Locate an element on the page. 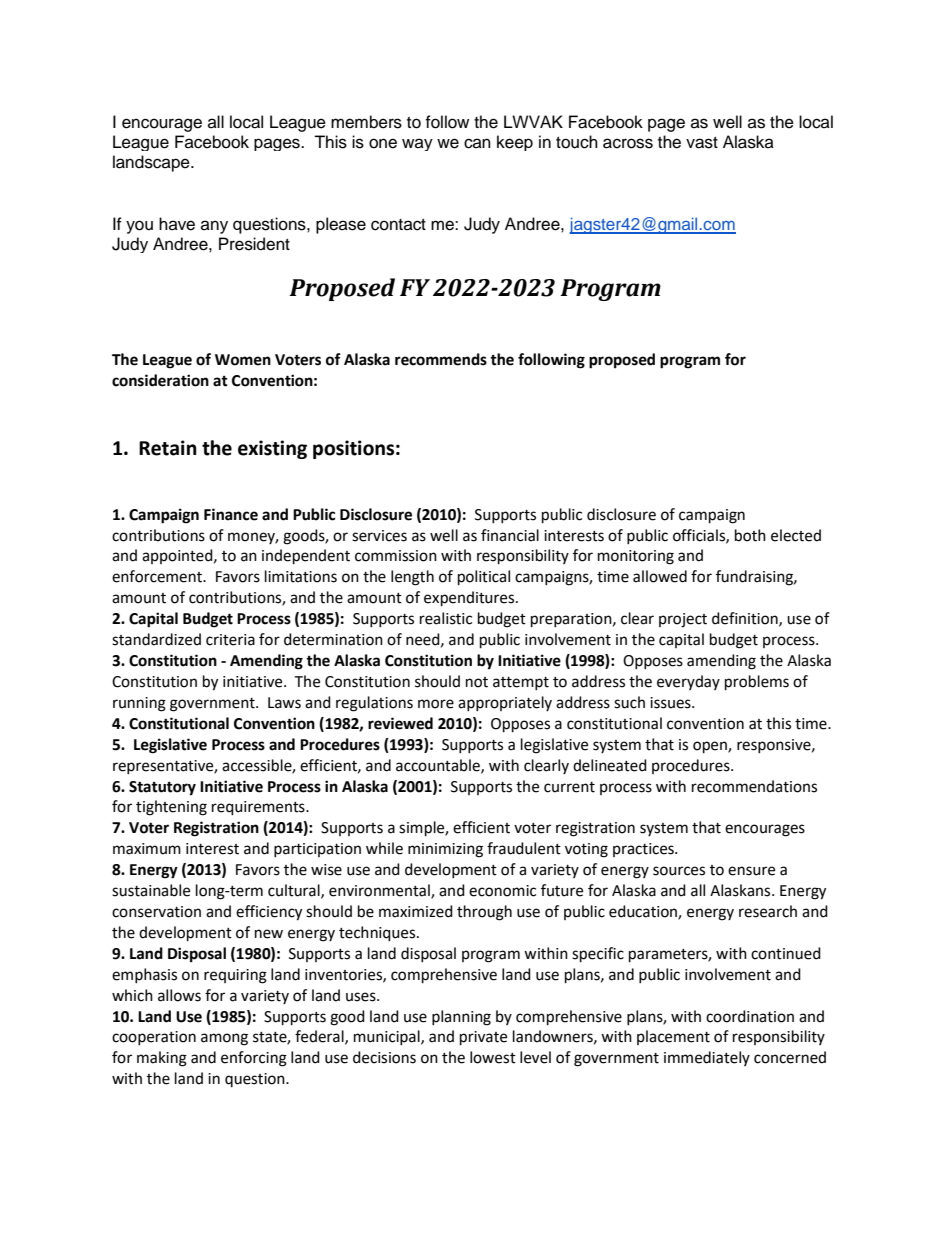  both is located at coordinates (750, 535).
